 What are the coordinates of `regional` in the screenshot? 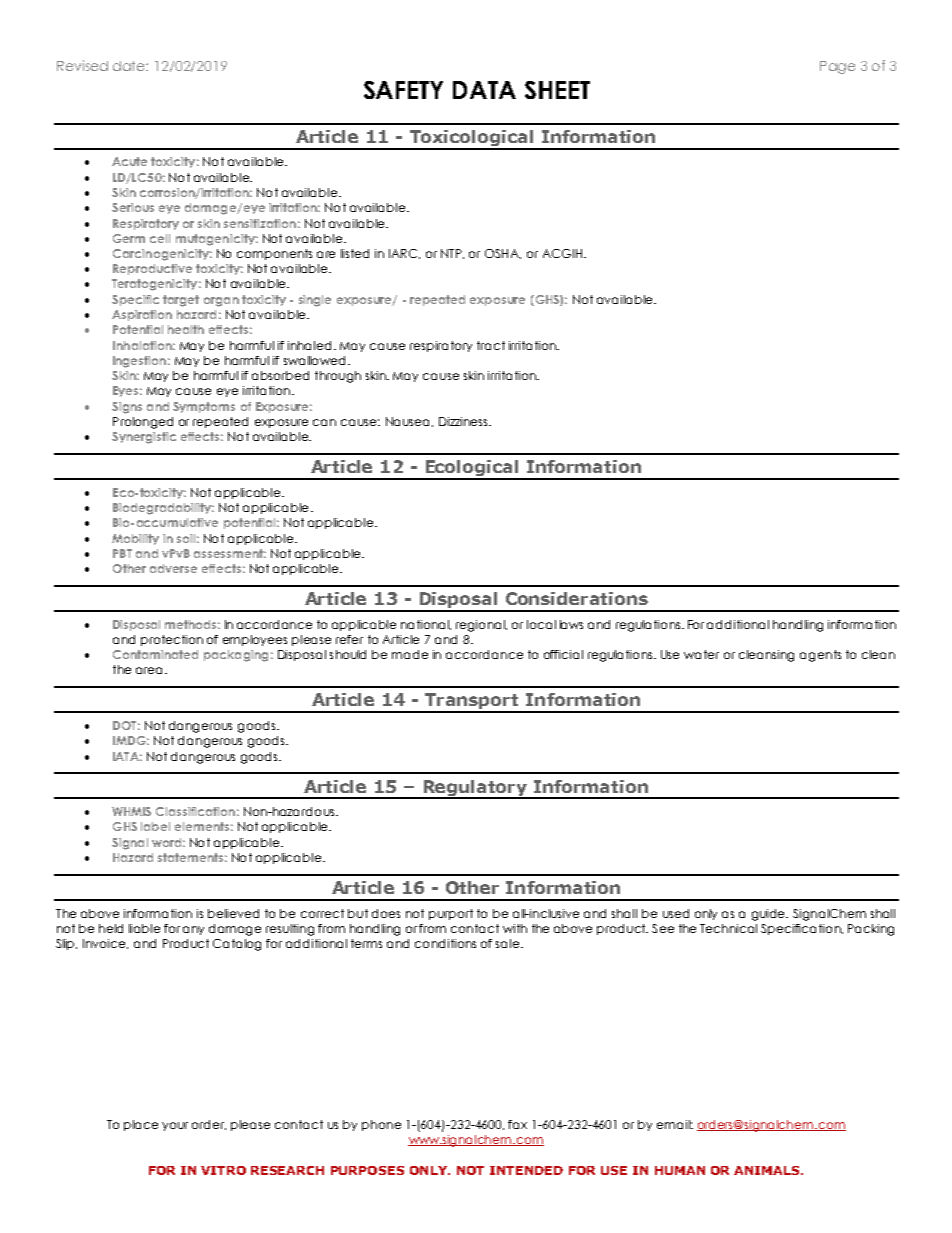 It's located at (481, 626).
